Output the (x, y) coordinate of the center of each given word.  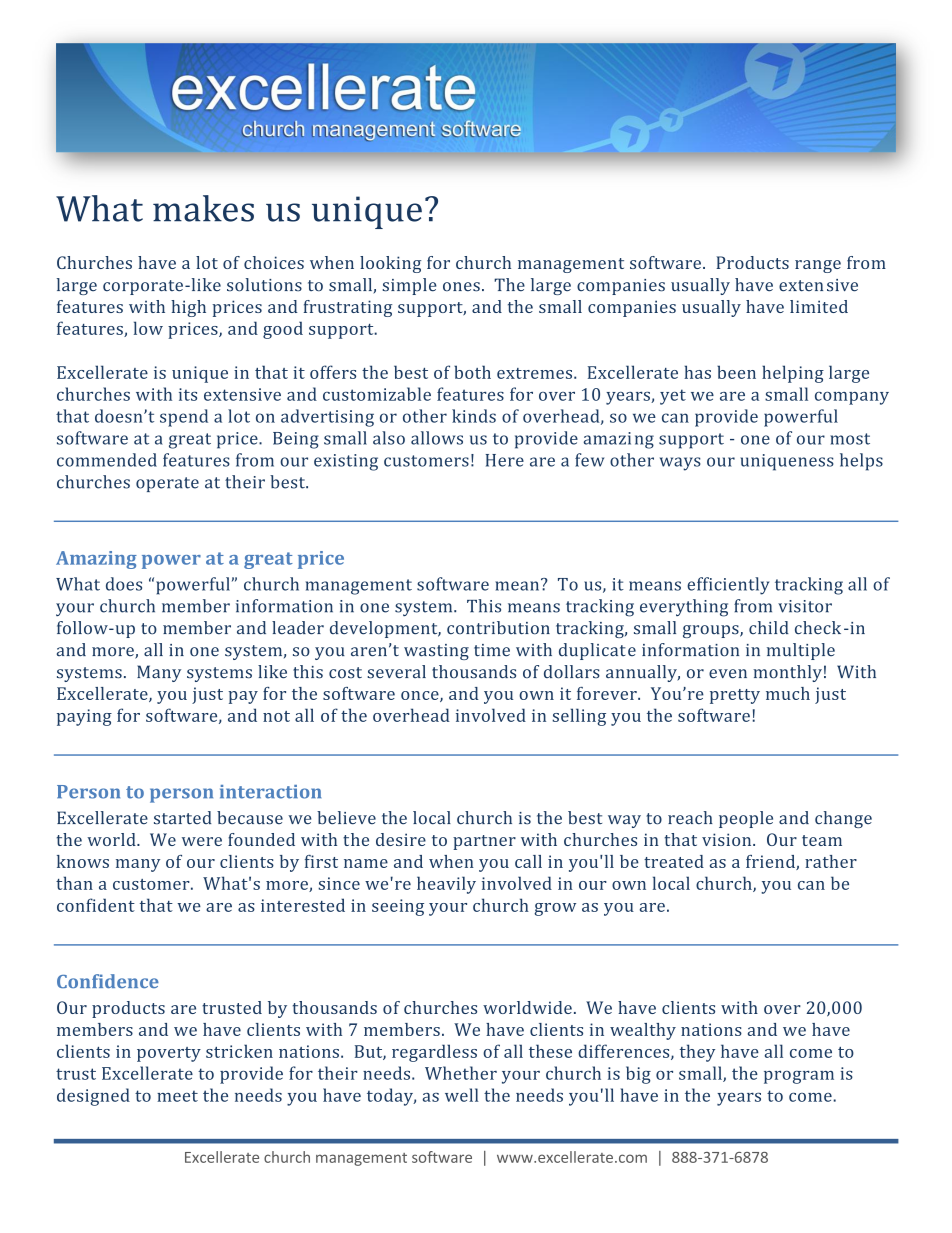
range (818, 266)
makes (203, 208)
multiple (801, 651)
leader (298, 628)
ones (461, 287)
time (492, 650)
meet (177, 1096)
